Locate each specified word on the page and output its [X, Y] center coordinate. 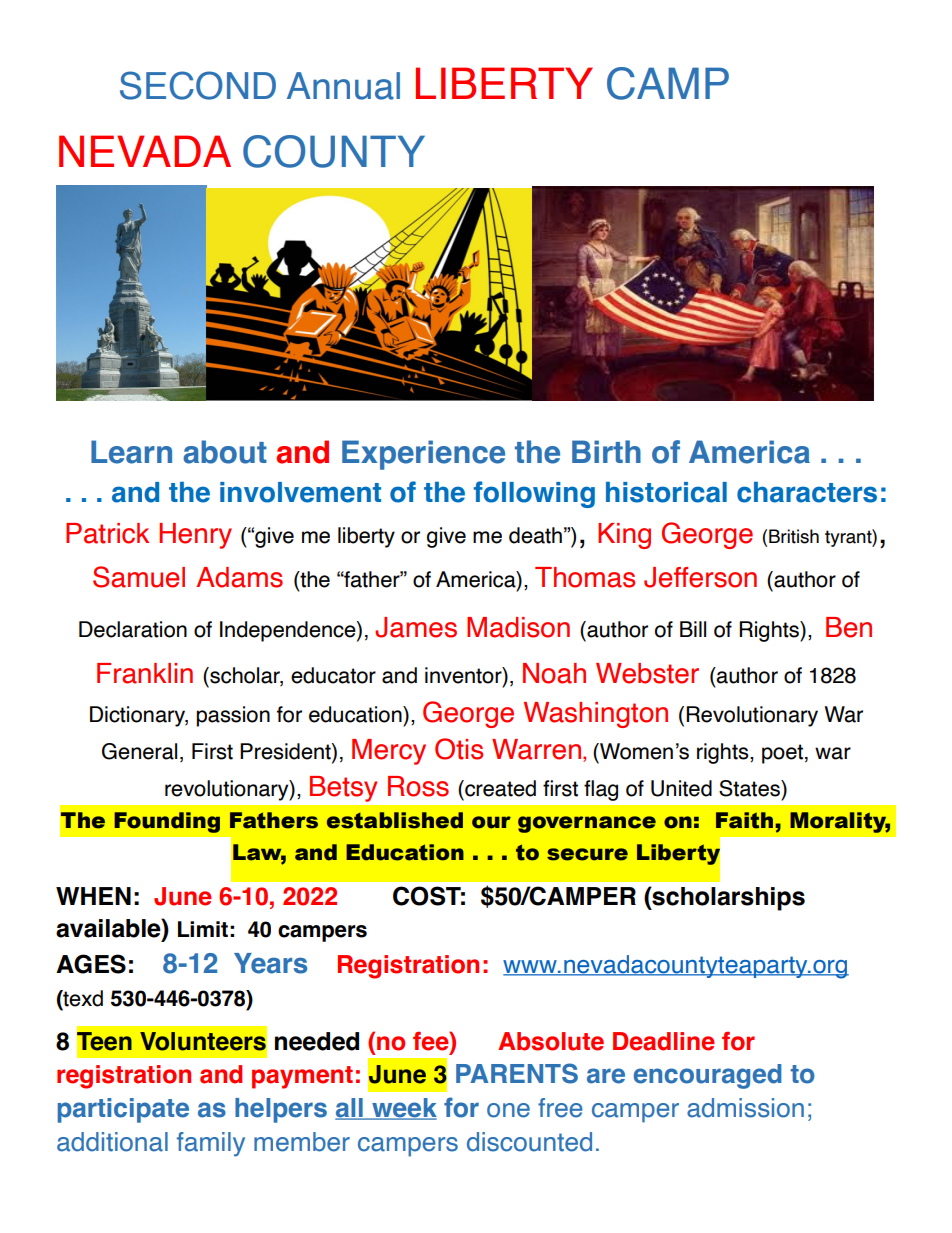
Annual [343, 86]
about [225, 452]
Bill [693, 629]
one [508, 1110]
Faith [744, 820]
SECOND [198, 85]
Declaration [133, 629]
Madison [518, 627]
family [211, 1144]
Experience [423, 455]
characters [807, 492]
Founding [167, 822]
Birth [606, 451]
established [395, 820]
